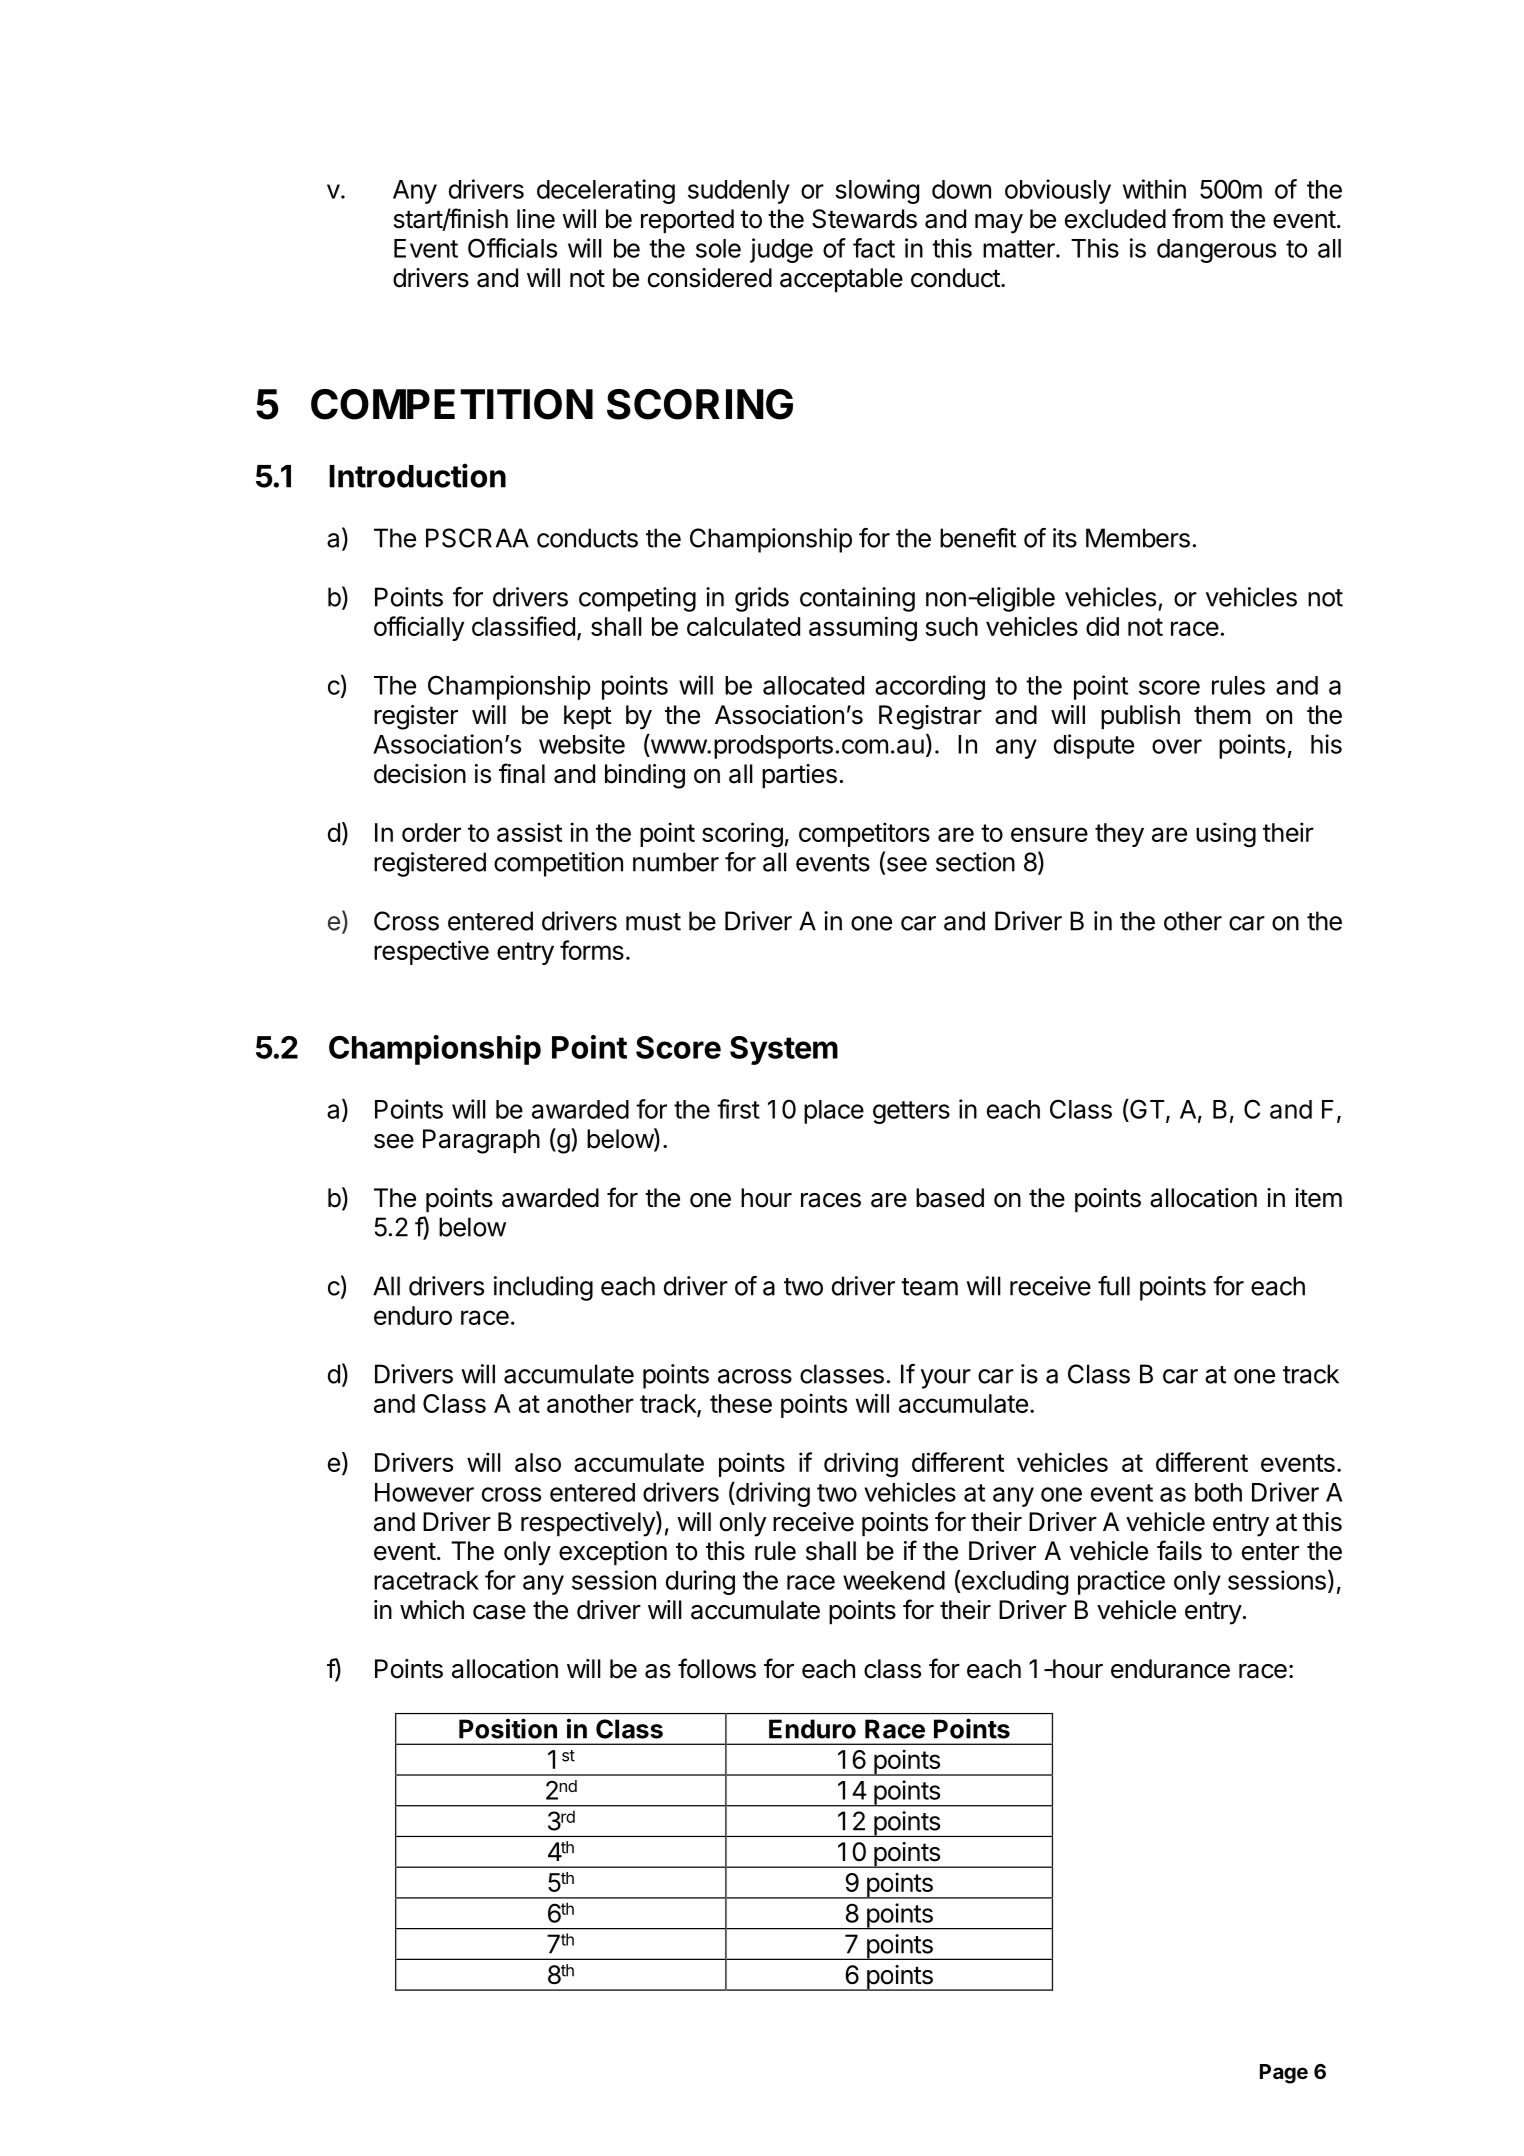 This screenshot has height=2156, width=1524. What do you see at coordinates (1216, 251) in the screenshot?
I see `dangerous` at bounding box center [1216, 251].
